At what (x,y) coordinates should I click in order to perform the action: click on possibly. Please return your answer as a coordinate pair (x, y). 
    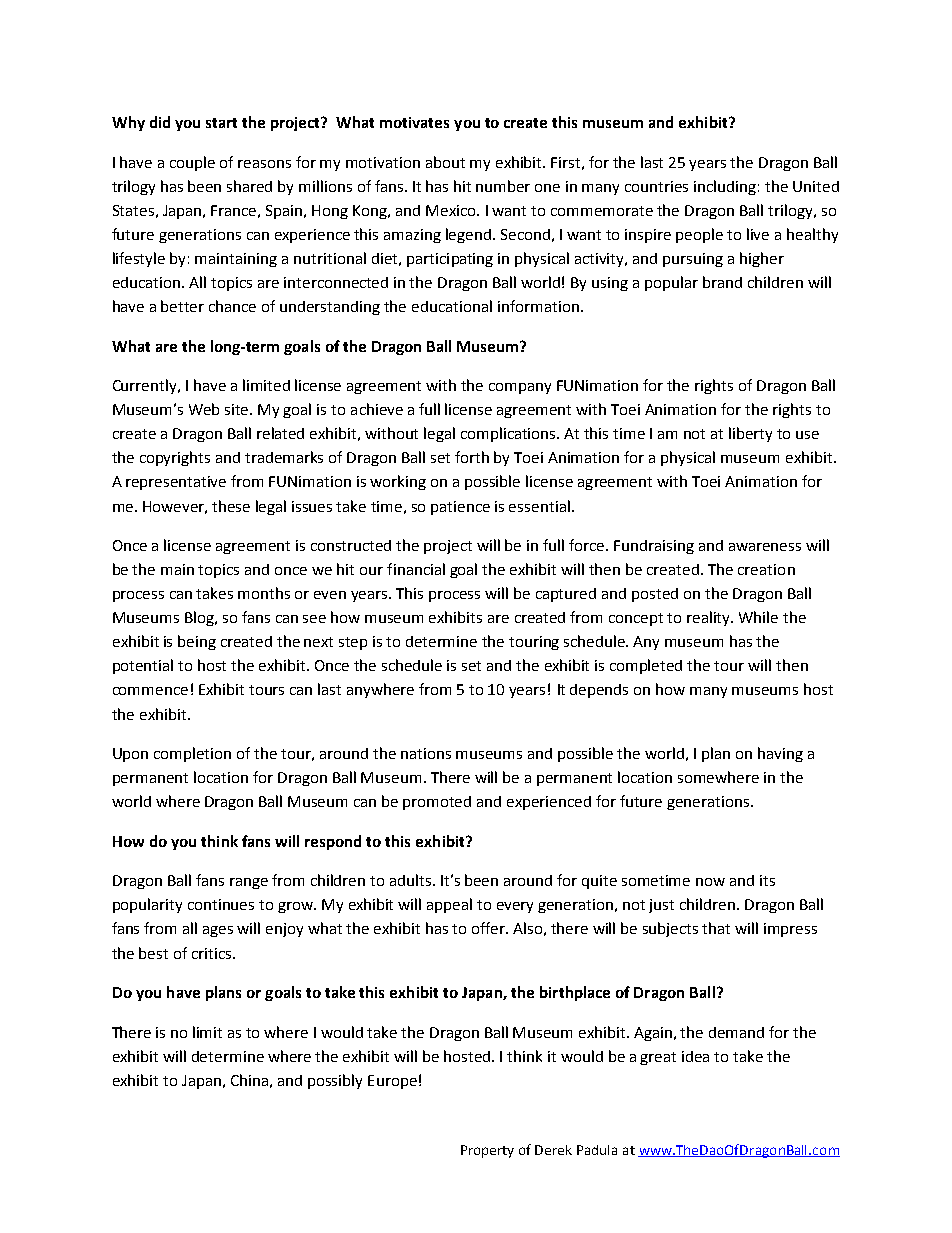
    Looking at the image, I should click on (335, 1081).
